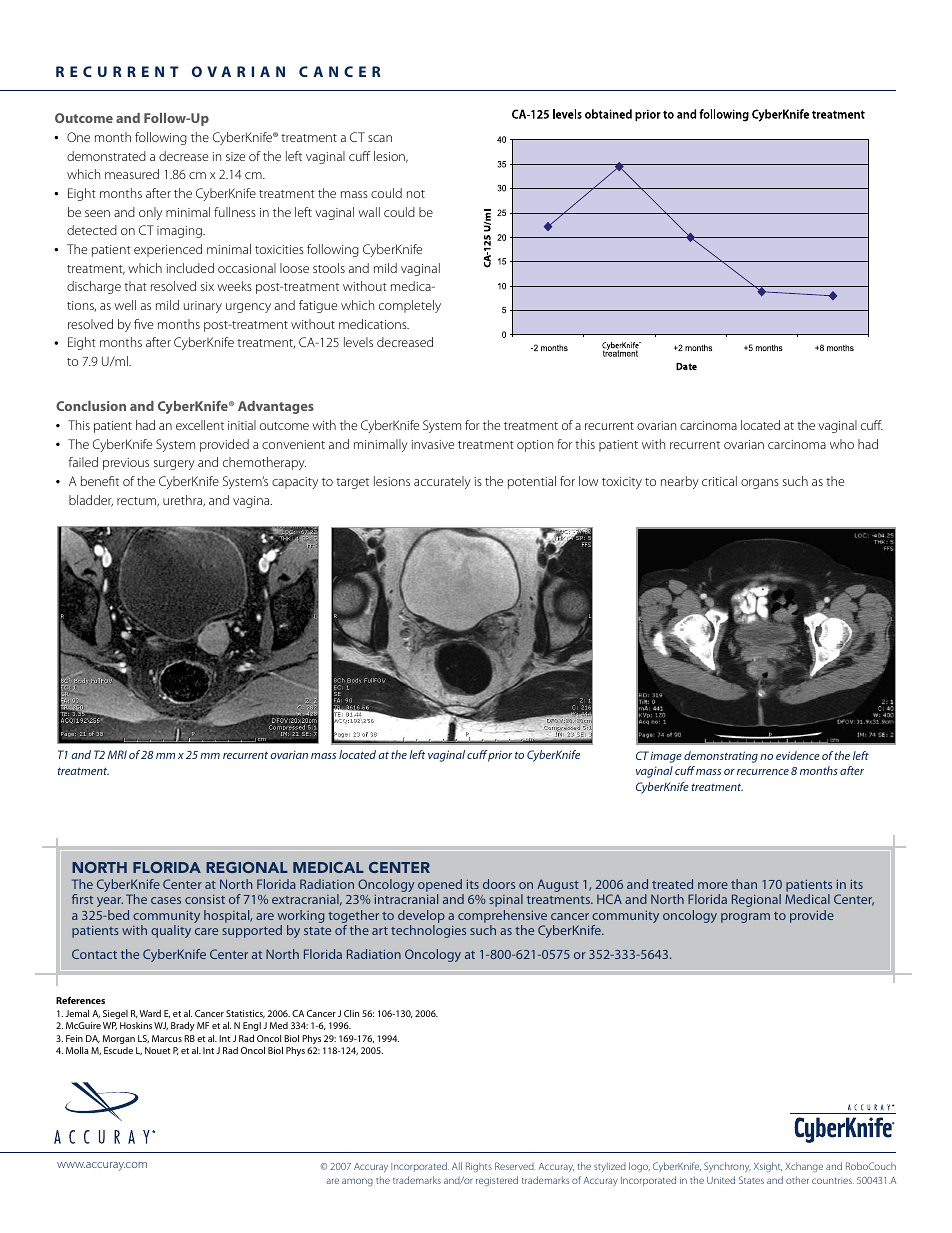 This page has width=952, height=1233. Describe the element at coordinates (760, 484) in the page. I see `organs` at that location.
